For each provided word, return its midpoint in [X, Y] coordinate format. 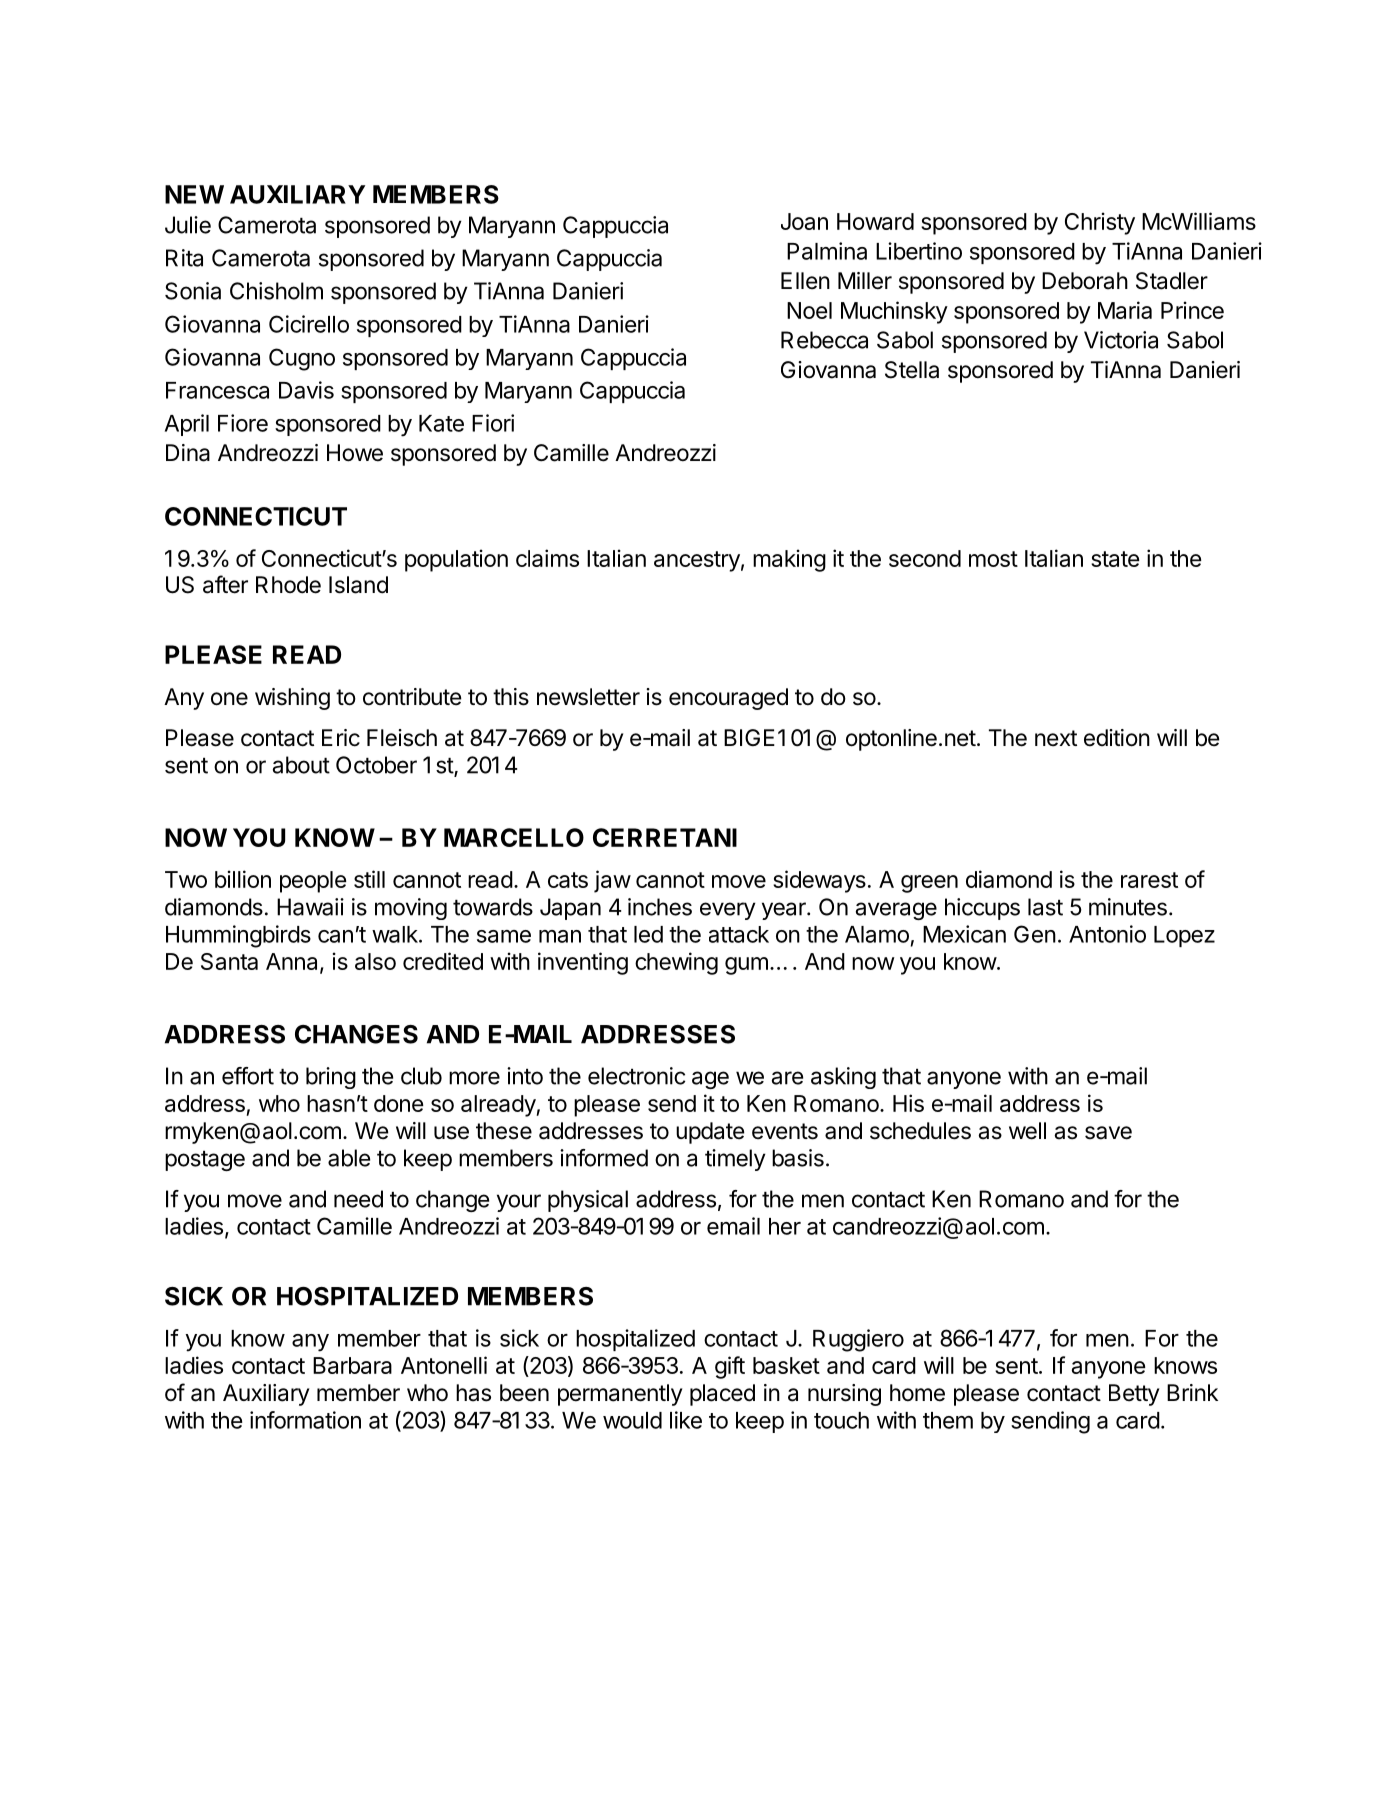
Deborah [1085, 281]
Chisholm [276, 291]
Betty [1134, 1395]
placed [722, 1395]
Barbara [352, 1365]
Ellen [805, 281]
